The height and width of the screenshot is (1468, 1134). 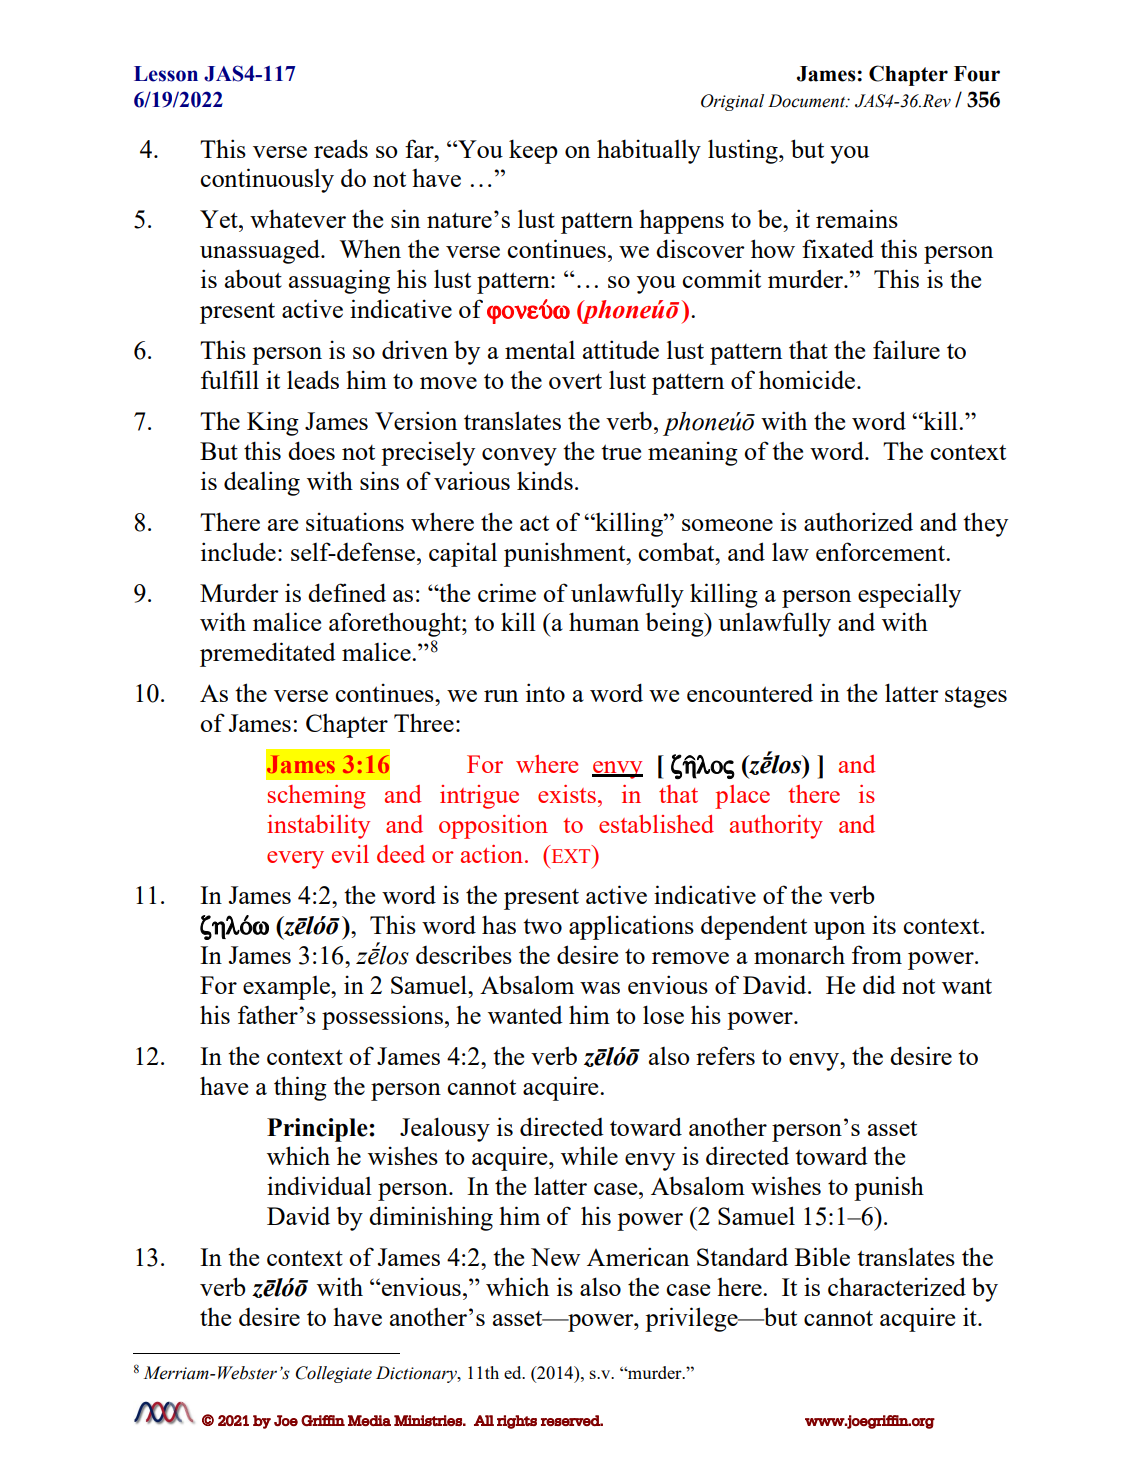 What do you see at coordinates (533, 151) in the screenshot?
I see `keep` at bounding box center [533, 151].
